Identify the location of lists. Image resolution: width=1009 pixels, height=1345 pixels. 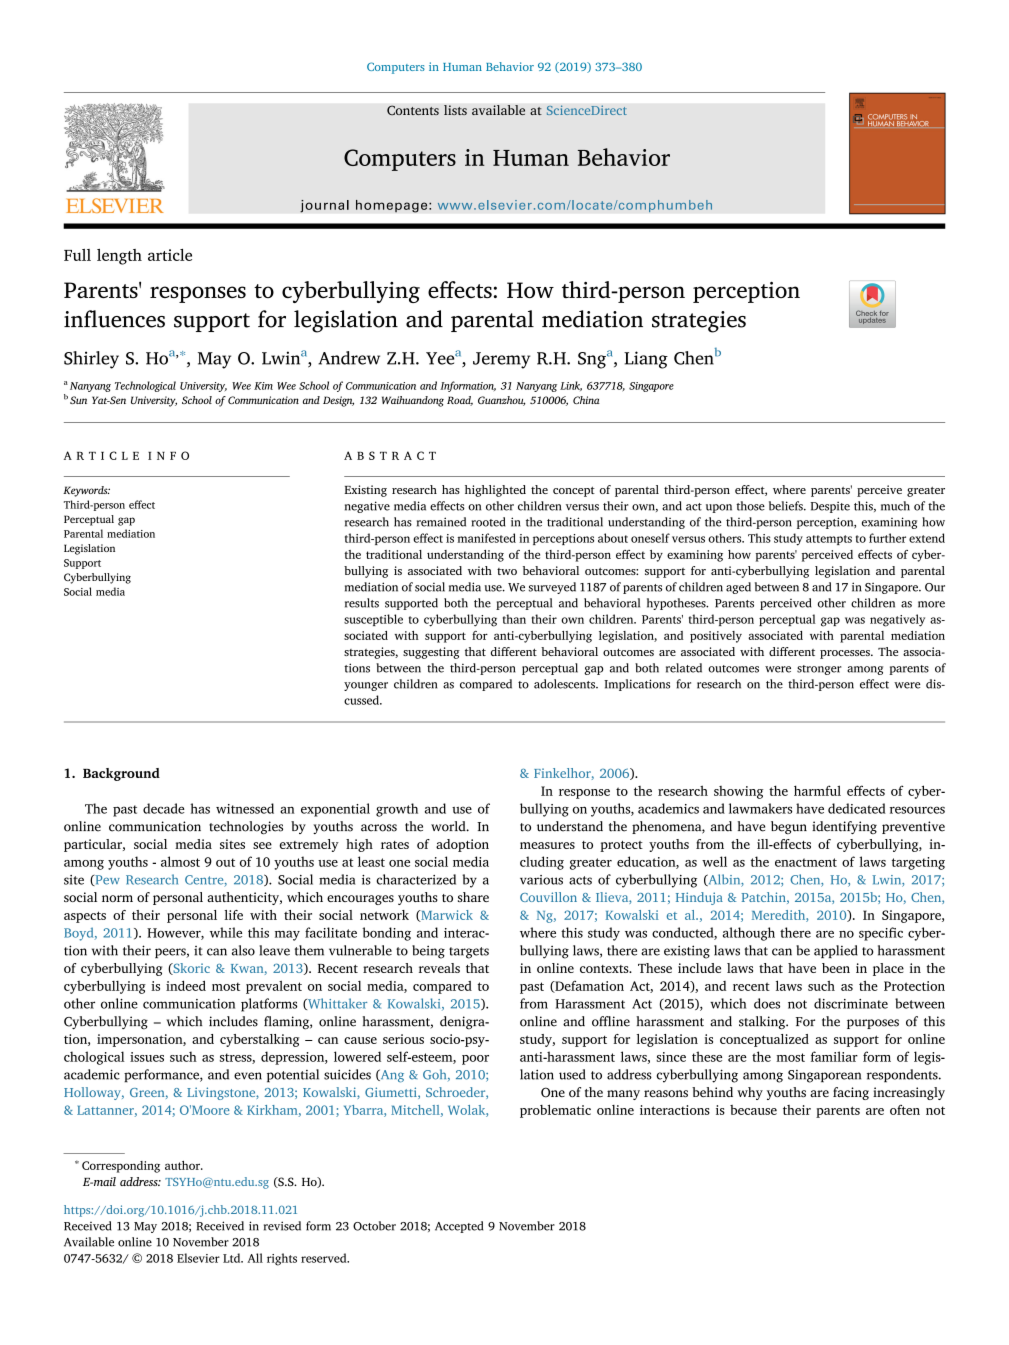
(455, 110).
